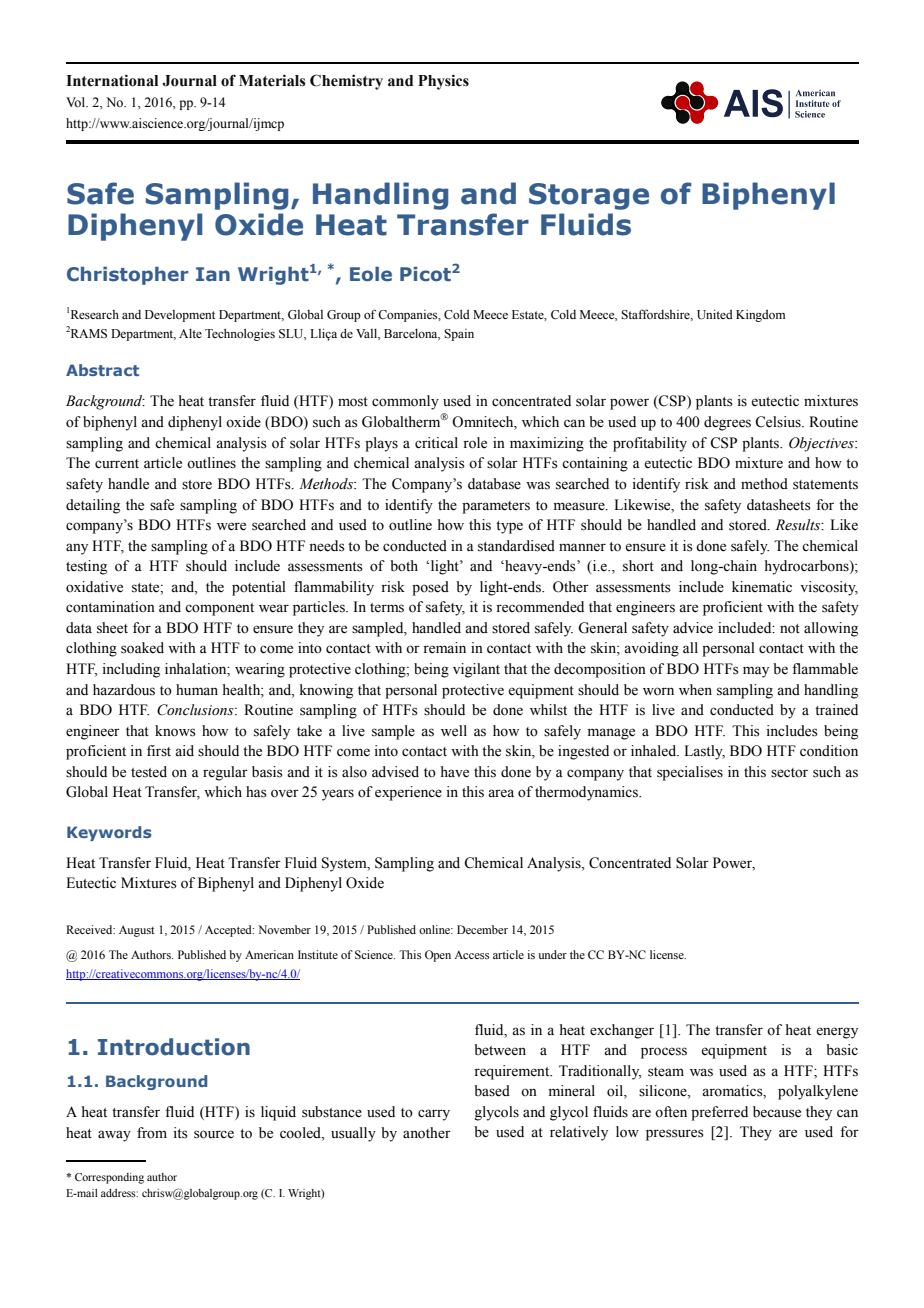  Describe the element at coordinates (693, 628) in the image. I see `advice` at that location.
